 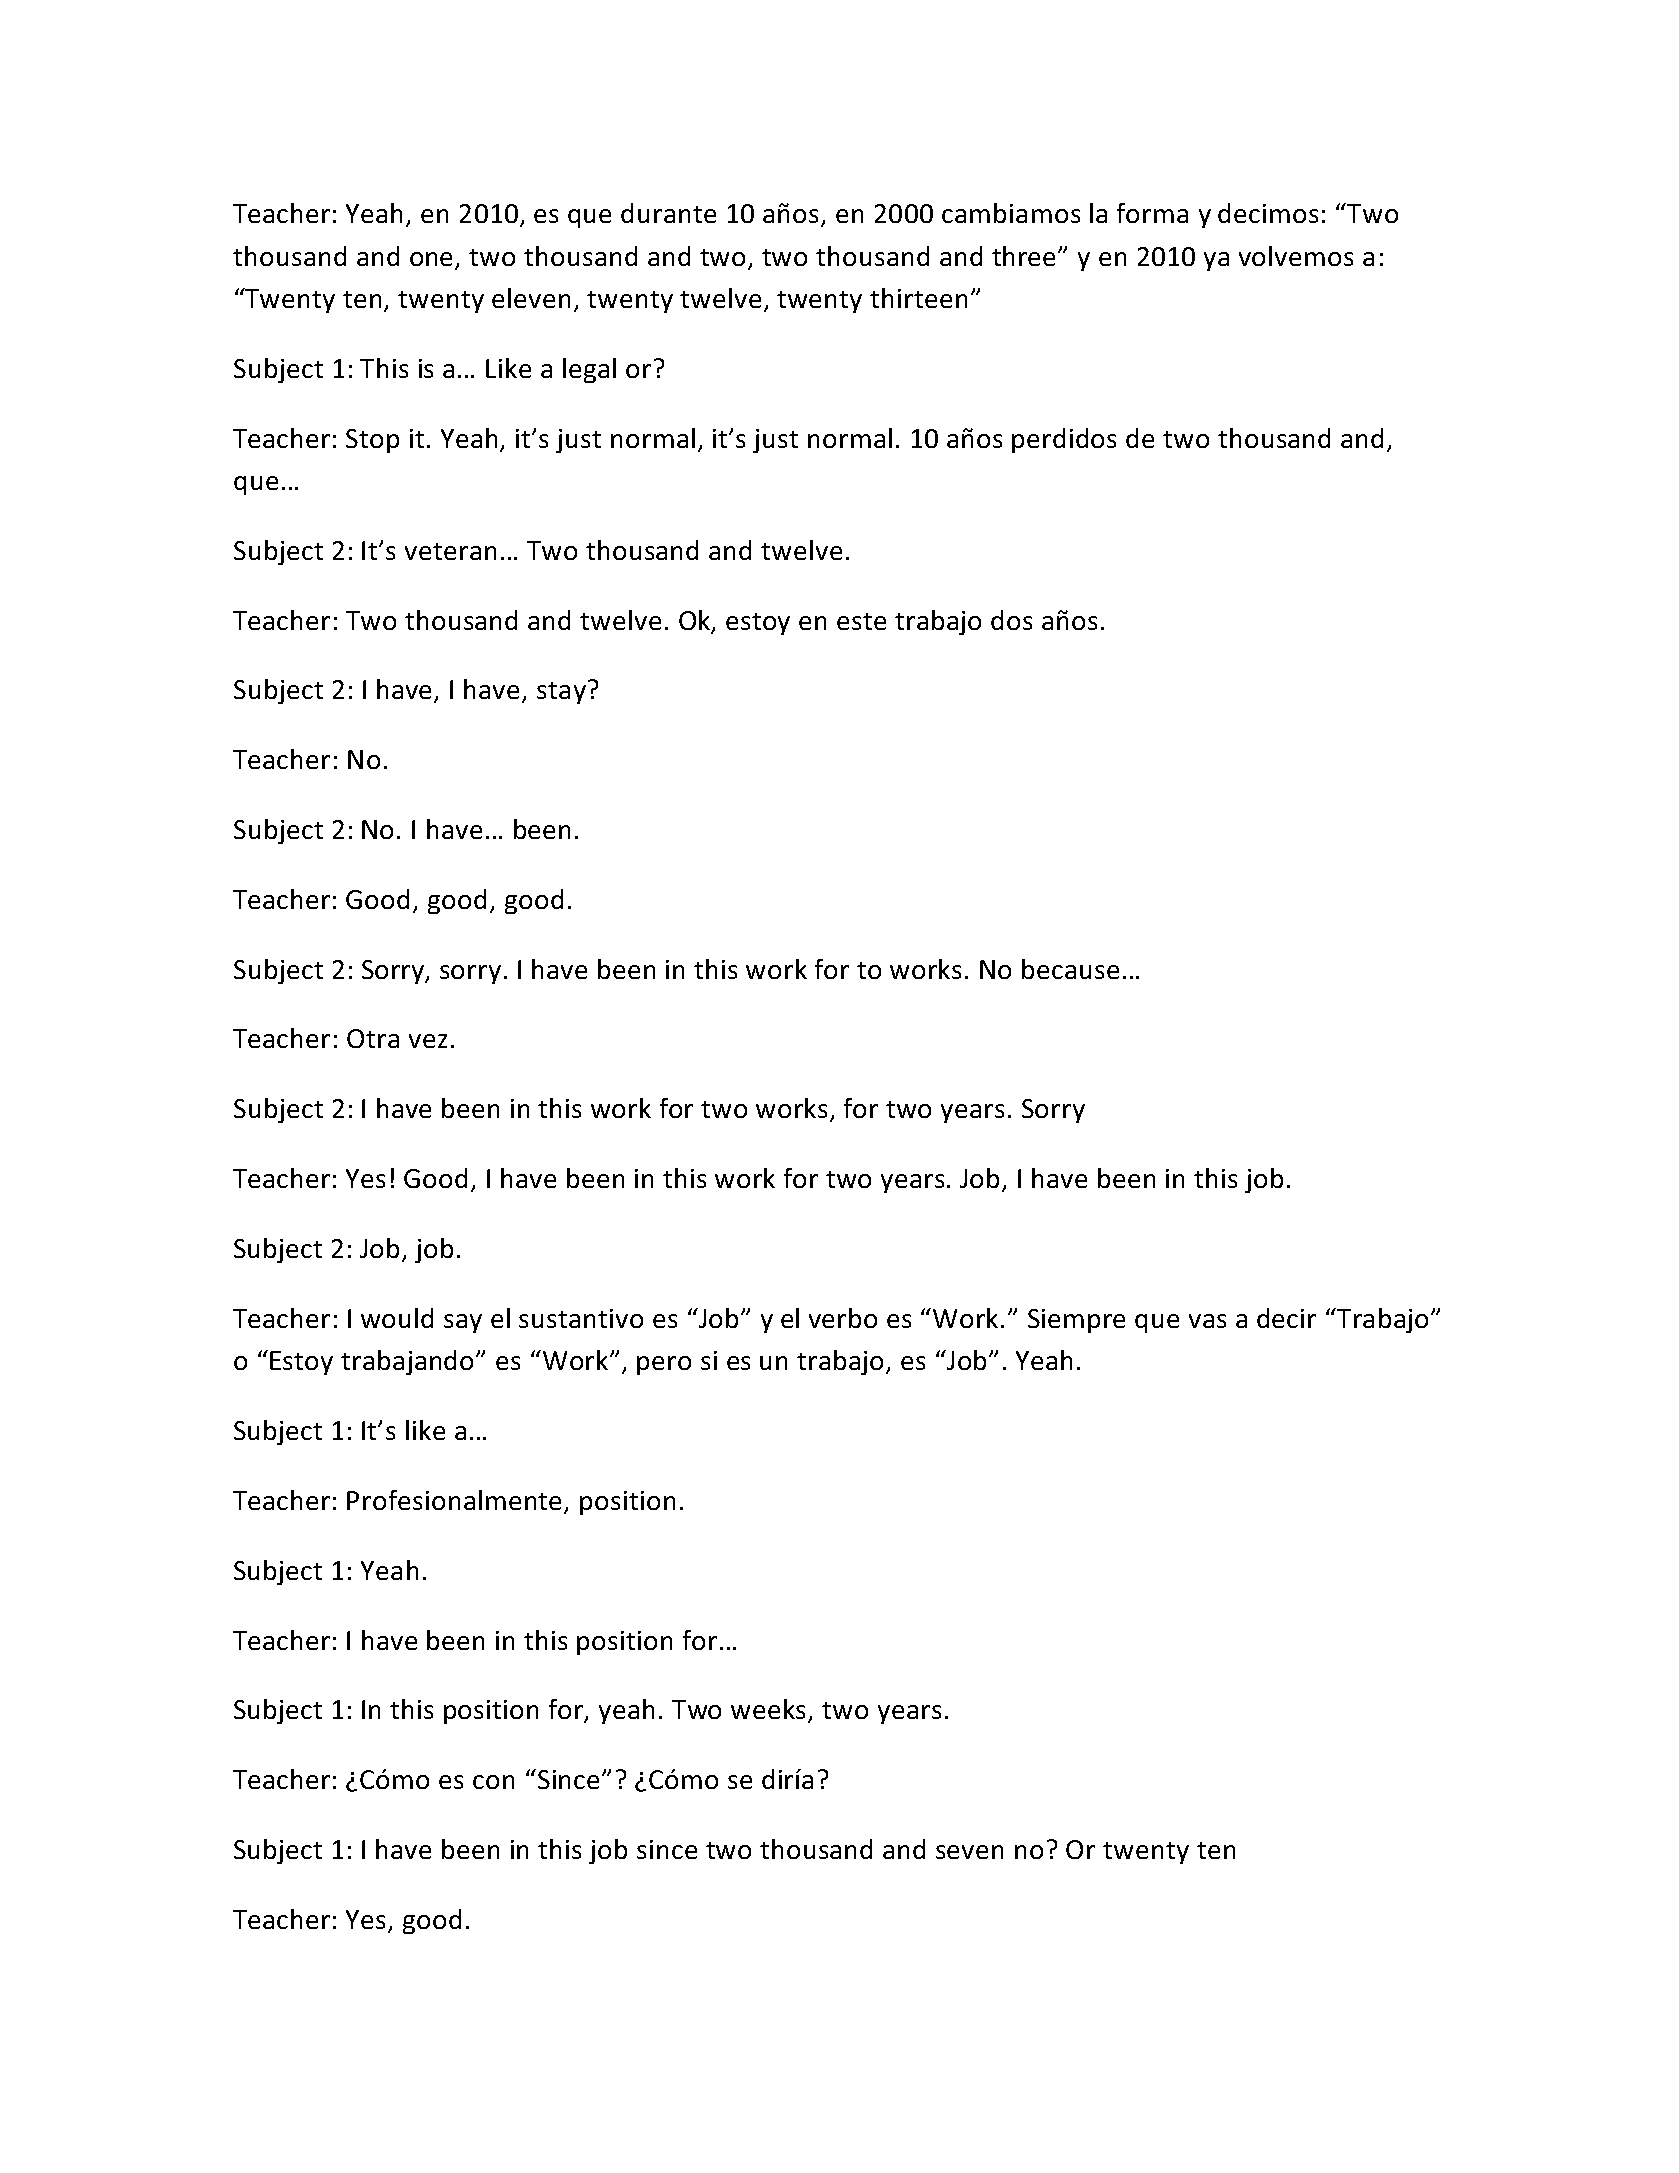 What do you see at coordinates (1152, 213) in the image?
I see `forma` at bounding box center [1152, 213].
